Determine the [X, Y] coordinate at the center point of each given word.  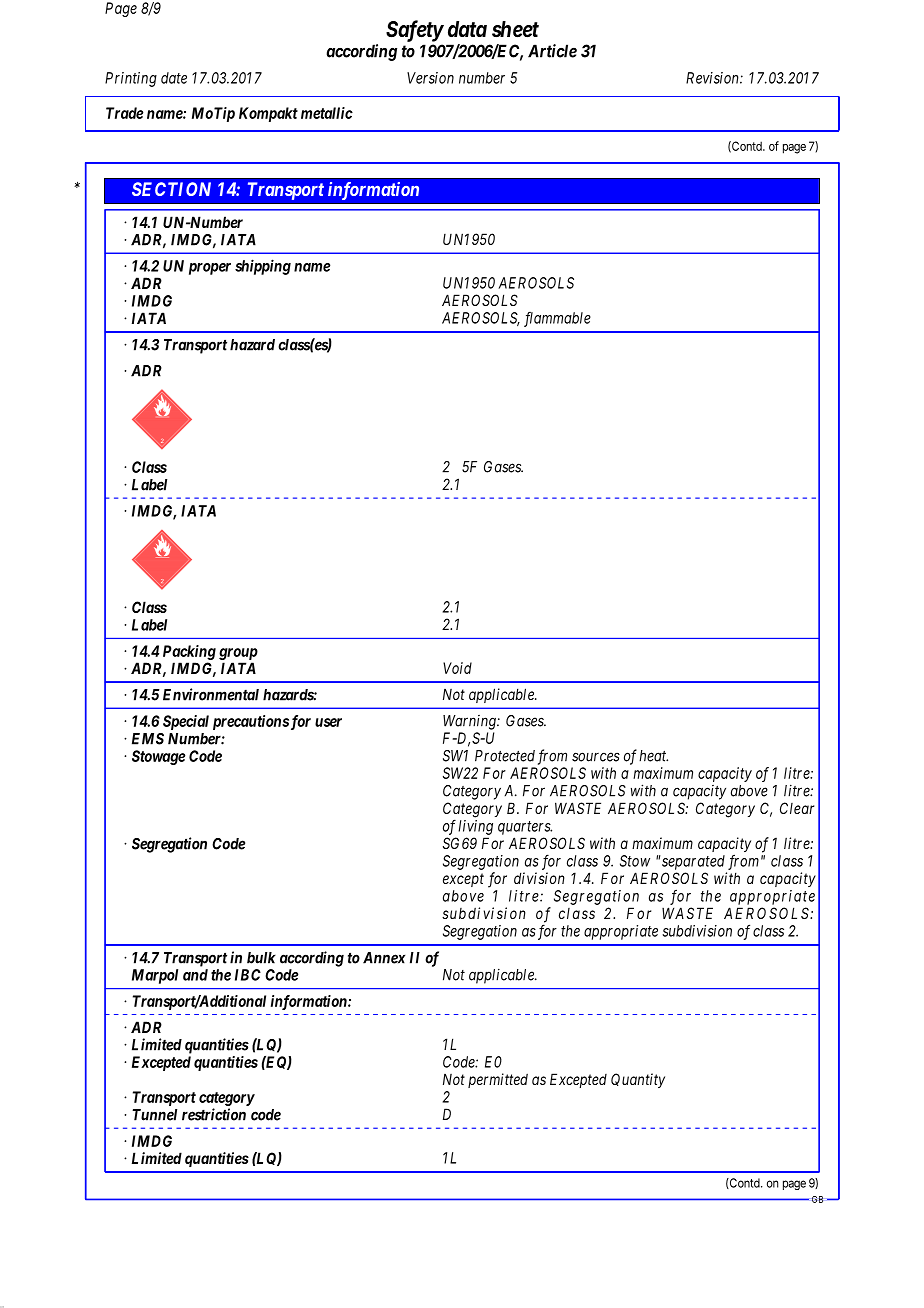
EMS [148, 739]
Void [457, 668]
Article [552, 51]
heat [653, 756]
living [475, 827]
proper [210, 269]
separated [692, 862]
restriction [214, 1114]
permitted [498, 1080]
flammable [557, 319]
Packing [189, 652]
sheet [515, 29]
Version [430, 78]
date [174, 78]
